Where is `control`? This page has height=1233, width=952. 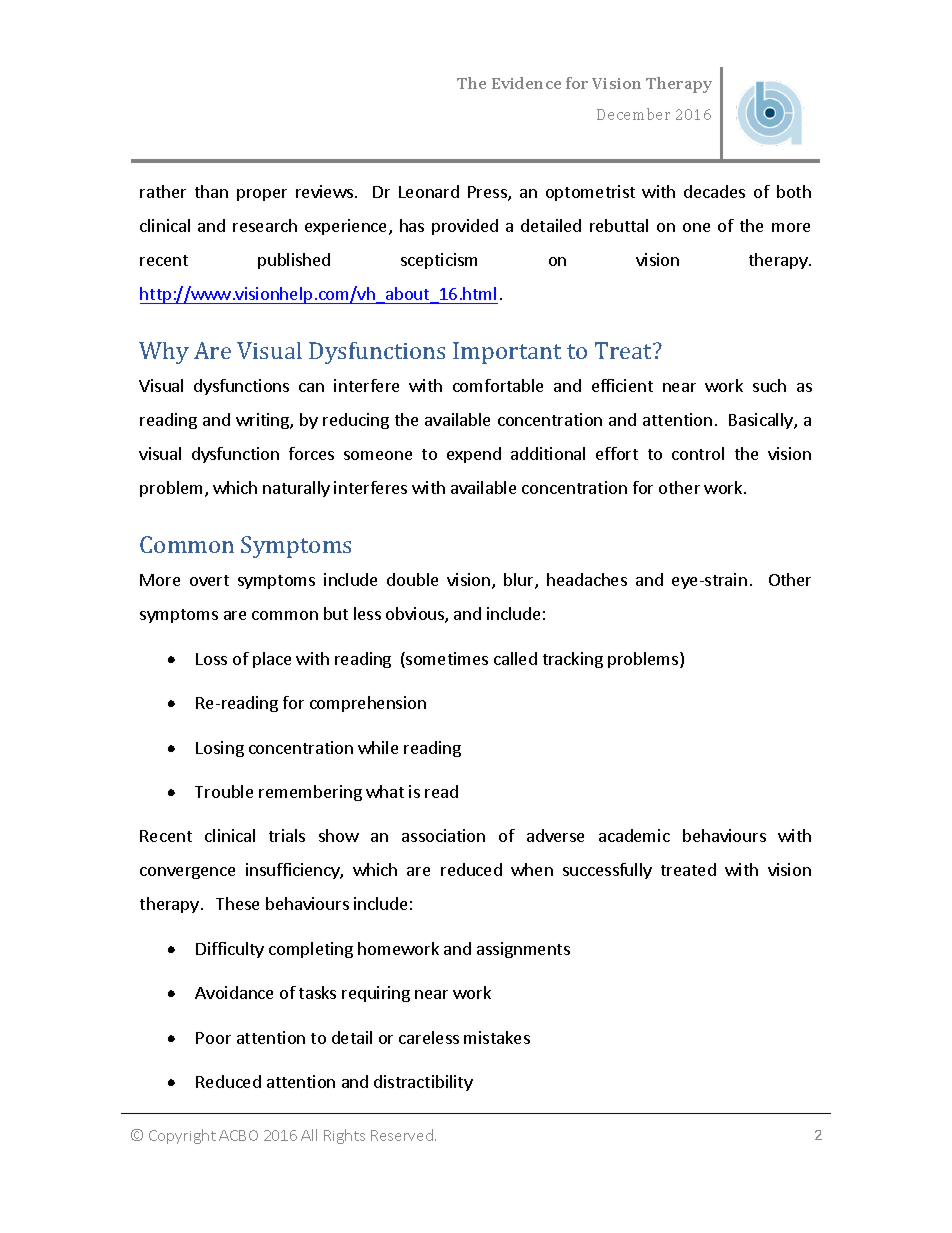 control is located at coordinates (698, 453).
